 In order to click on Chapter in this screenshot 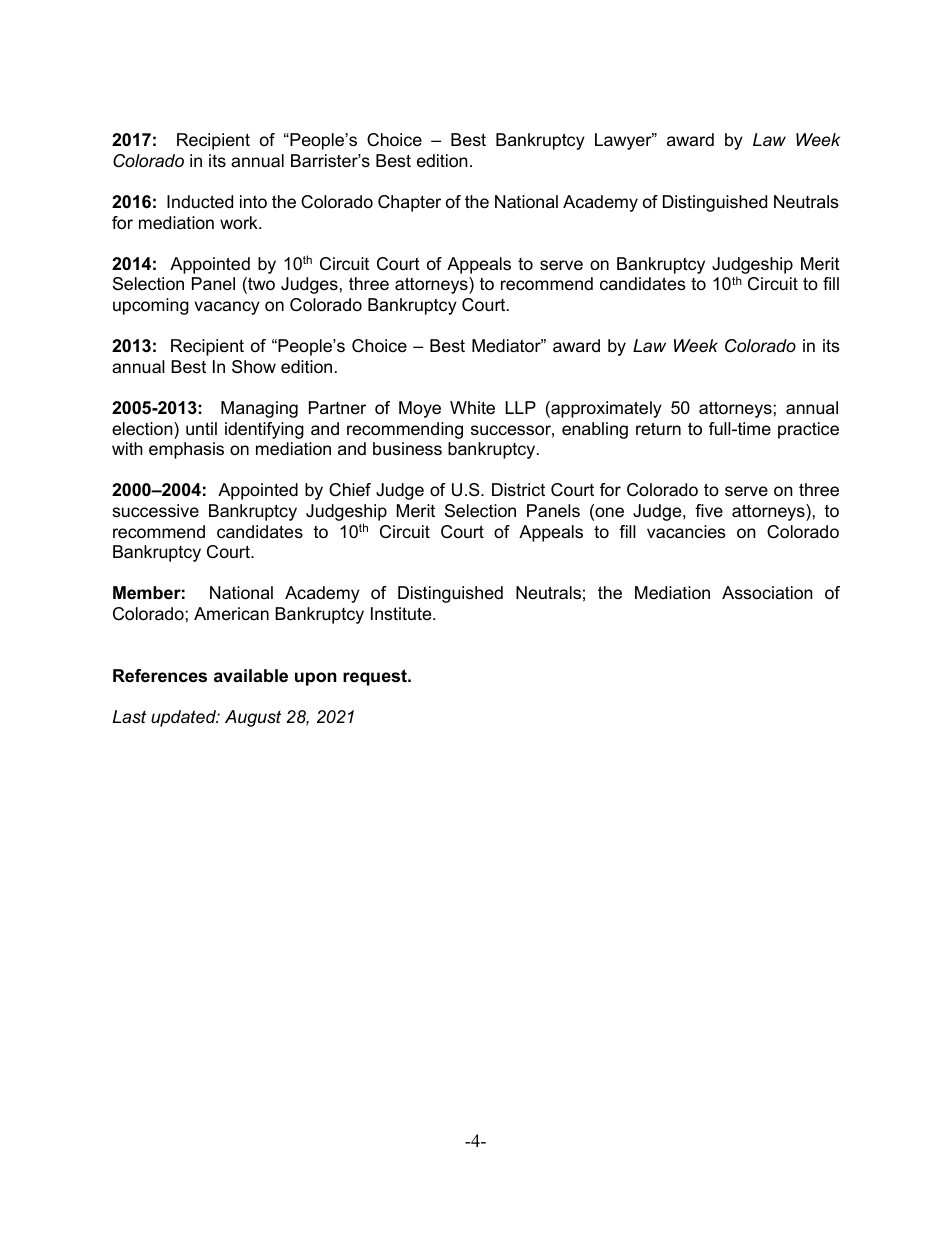, I will do `click(409, 203)`.
